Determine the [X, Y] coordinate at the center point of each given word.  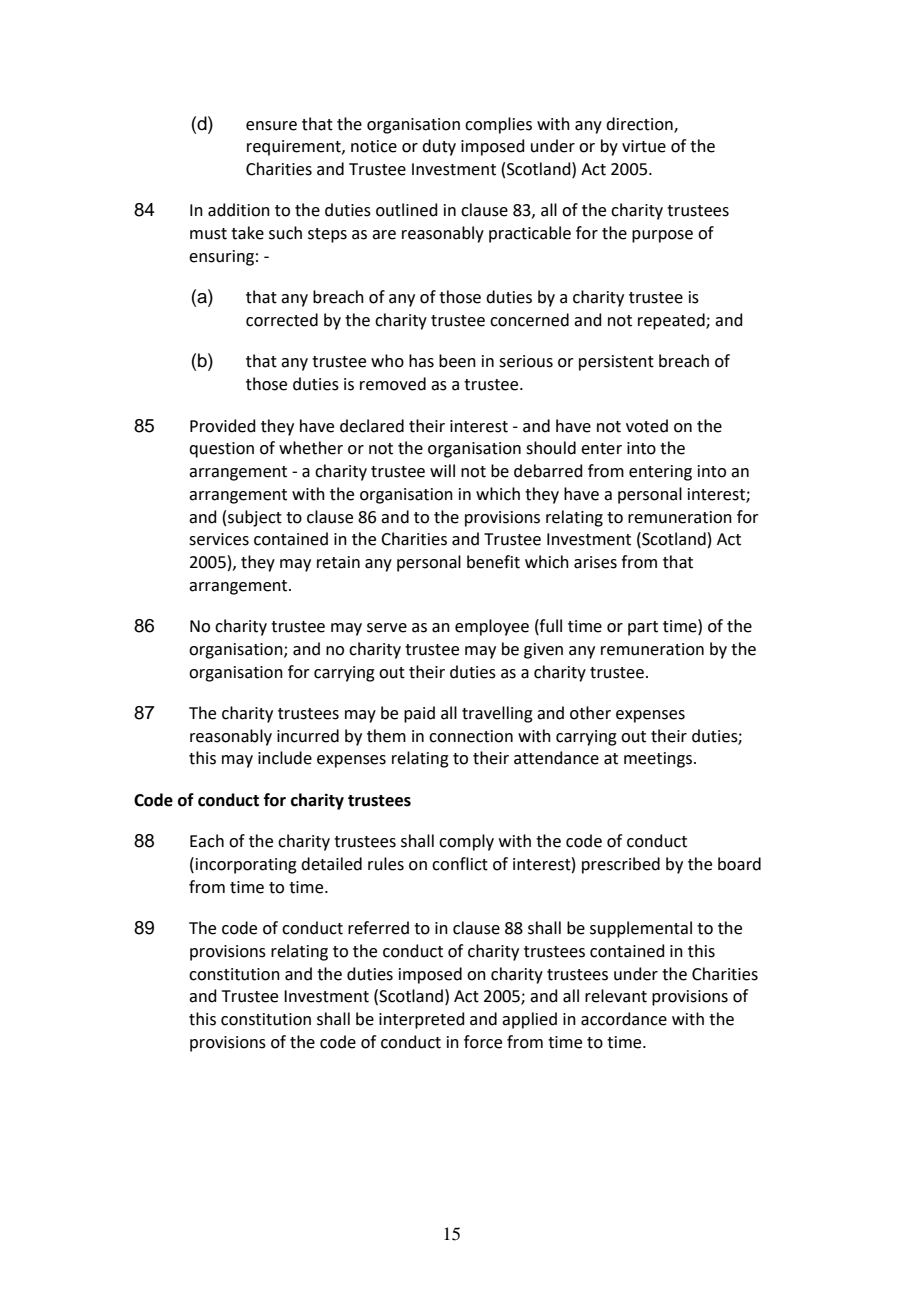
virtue [644, 146]
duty [439, 147]
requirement [295, 148]
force [483, 1042]
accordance [624, 1019]
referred [378, 928]
